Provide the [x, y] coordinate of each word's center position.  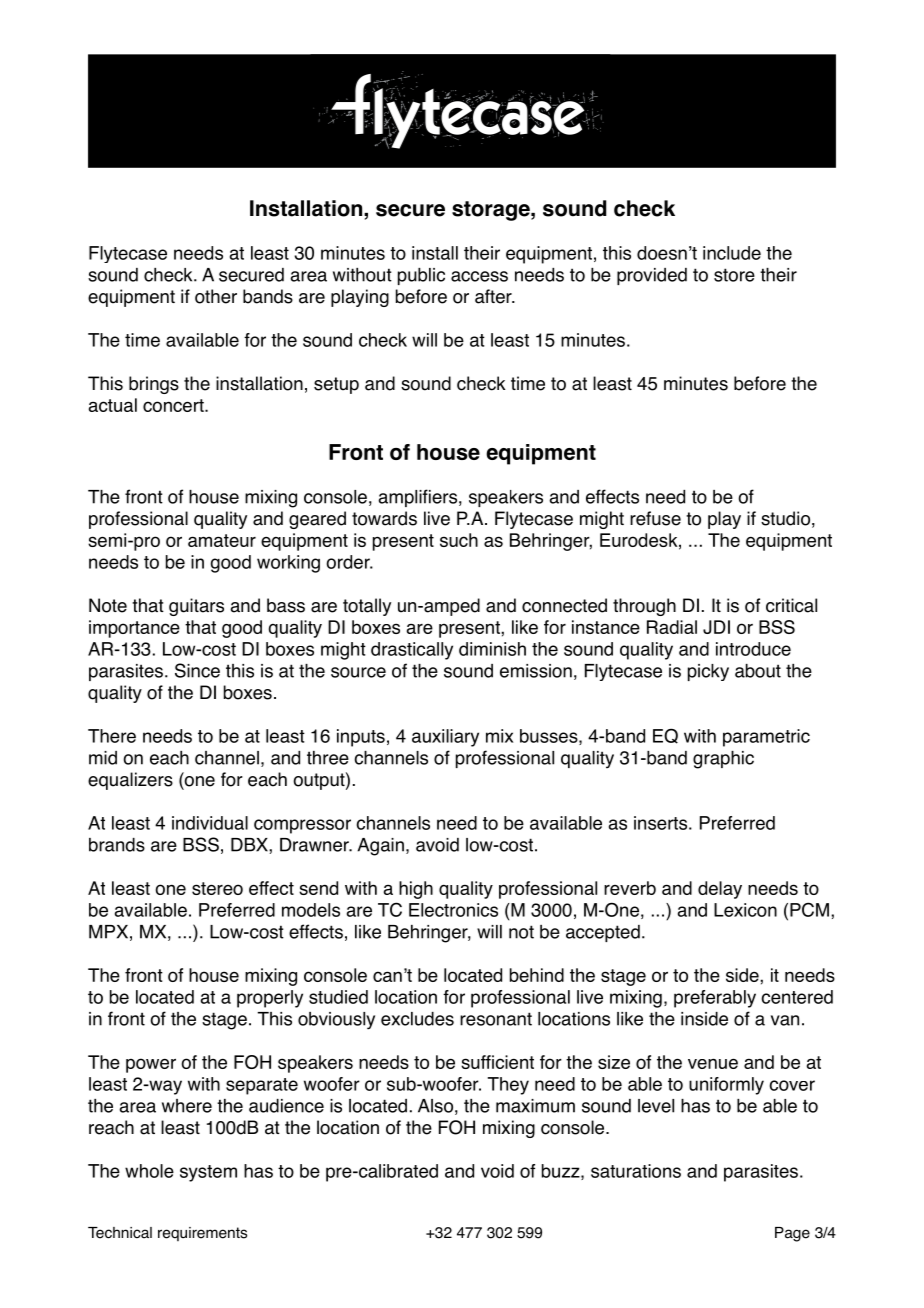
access [479, 276]
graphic [723, 760]
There [112, 736]
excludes [417, 1019]
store [734, 275]
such [459, 540]
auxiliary [445, 738]
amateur [222, 540]
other [216, 296]
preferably [715, 999]
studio [785, 518]
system [208, 1173]
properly [270, 999]
